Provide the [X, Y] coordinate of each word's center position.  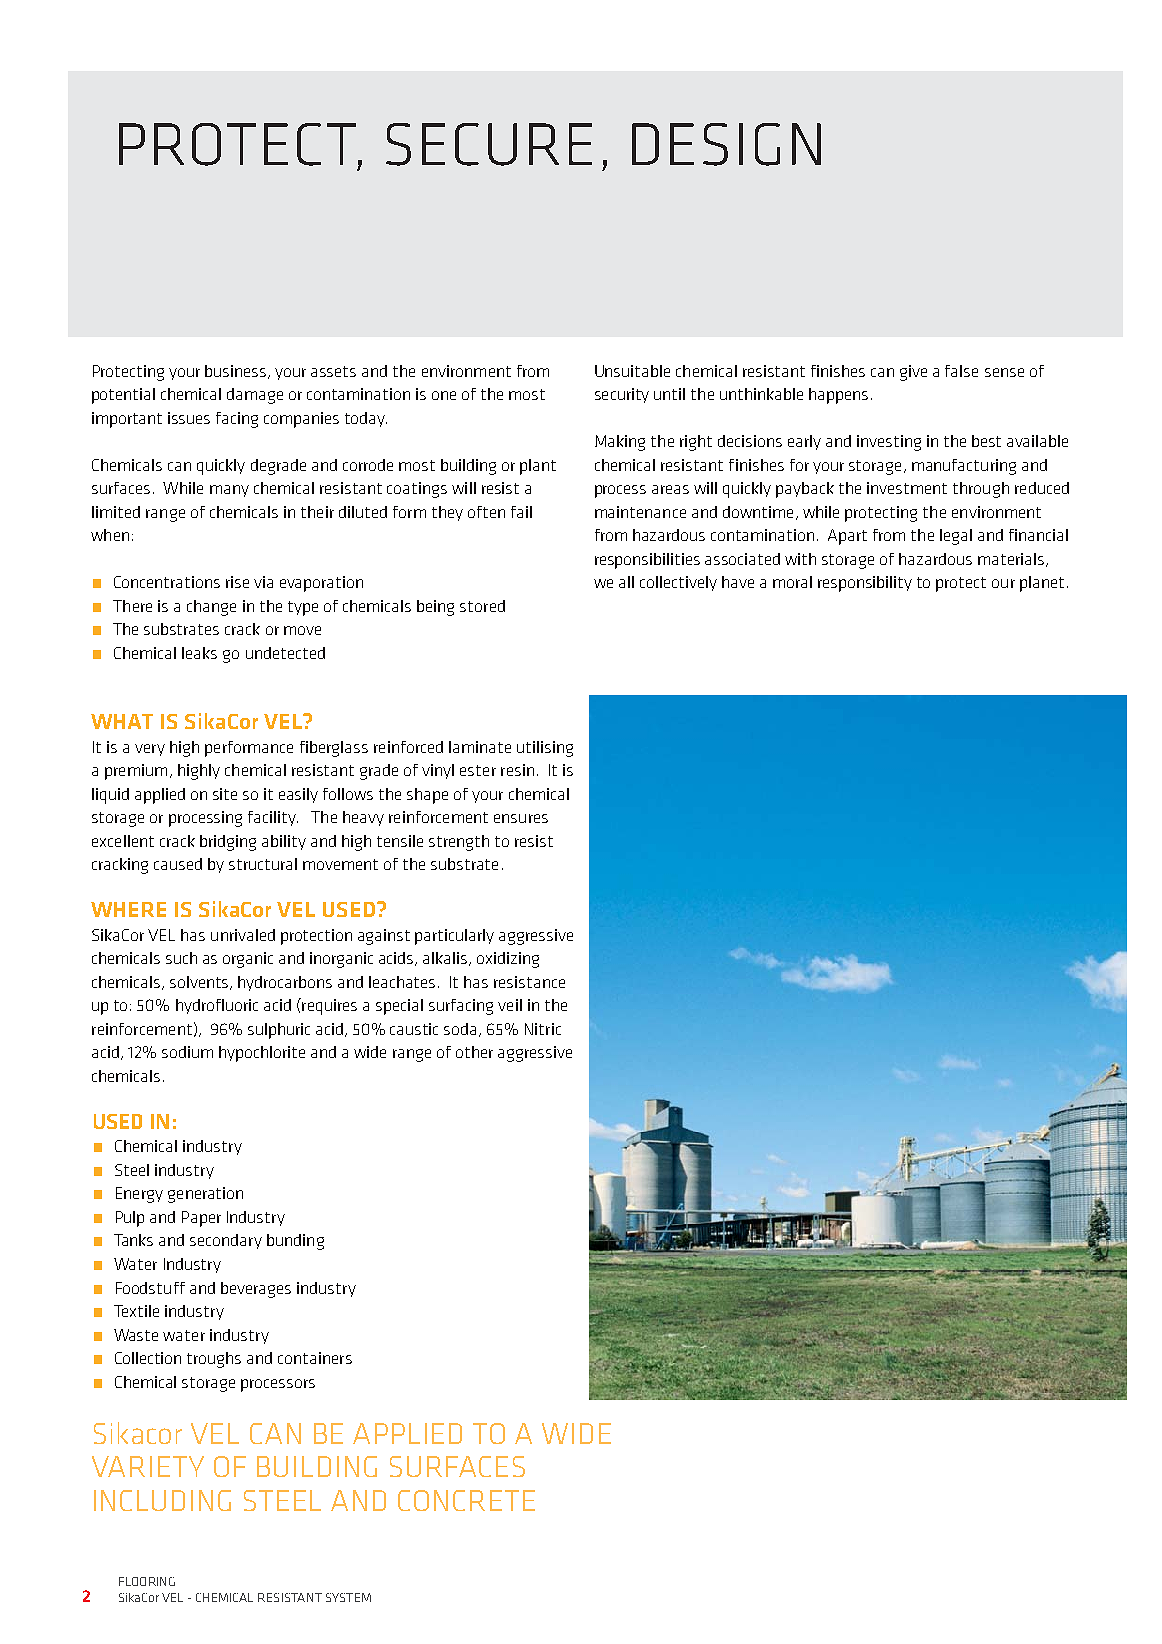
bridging [228, 843]
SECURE [489, 144]
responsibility [865, 584]
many [229, 491]
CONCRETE [466, 1500]
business [237, 372]
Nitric [543, 1029]
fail [521, 512]
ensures [521, 818]
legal [956, 537]
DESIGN [726, 144]
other [474, 1052]
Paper [201, 1219]
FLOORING [147, 1581]
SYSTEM [348, 1597]
